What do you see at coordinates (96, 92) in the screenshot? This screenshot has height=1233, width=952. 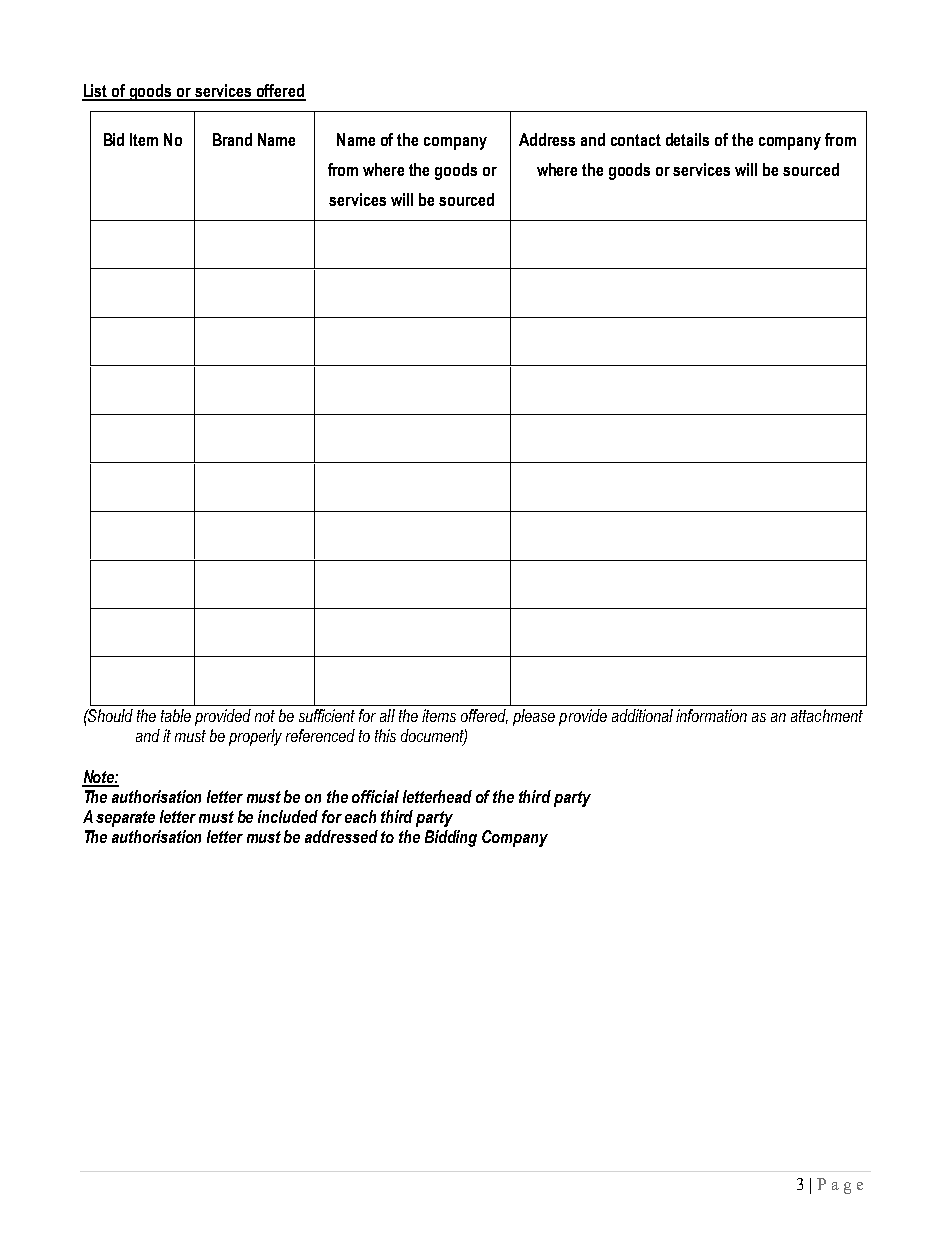 I see `List` at bounding box center [96, 92].
